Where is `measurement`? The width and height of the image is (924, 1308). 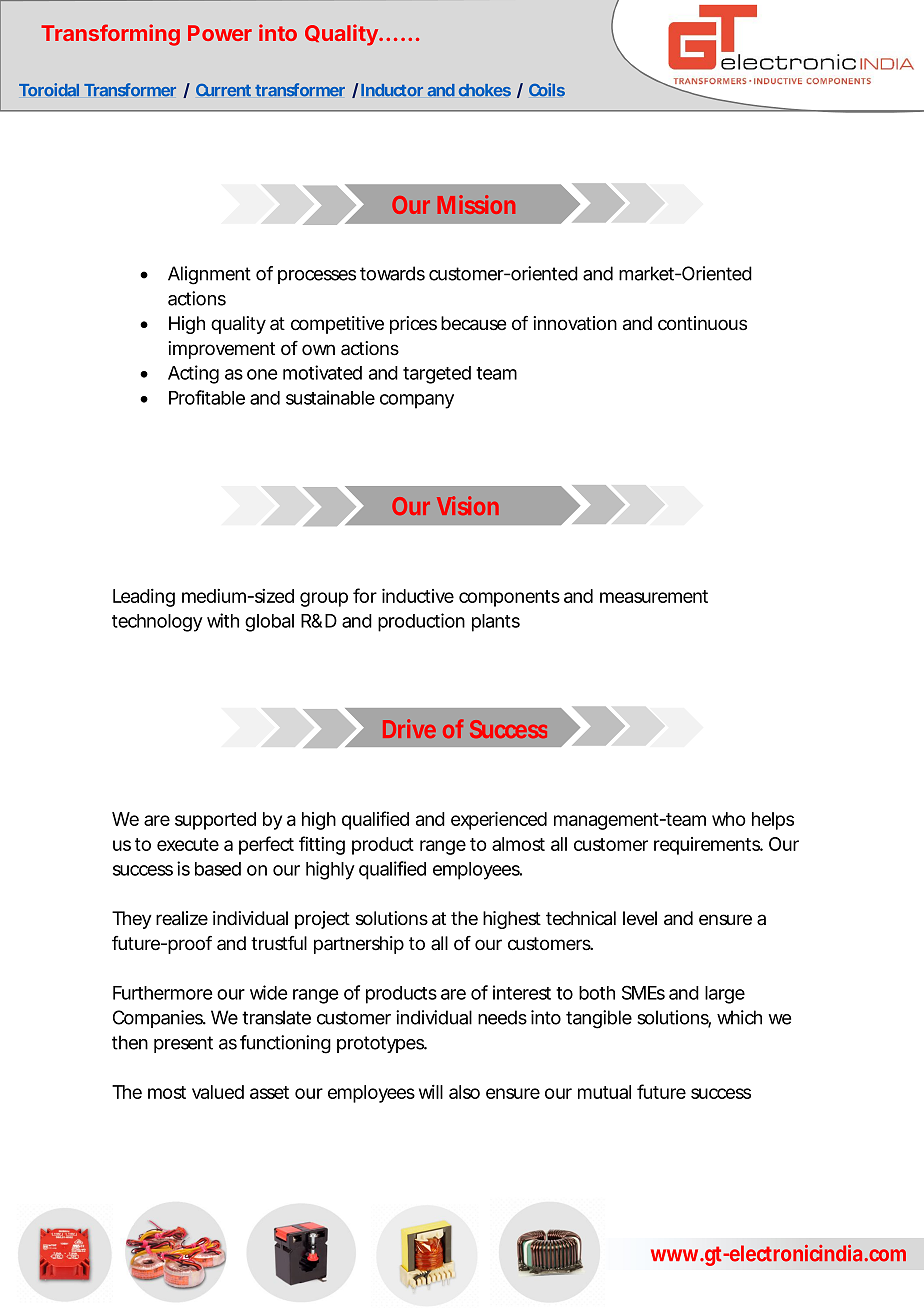
measurement is located at coordinates (654, 596).
